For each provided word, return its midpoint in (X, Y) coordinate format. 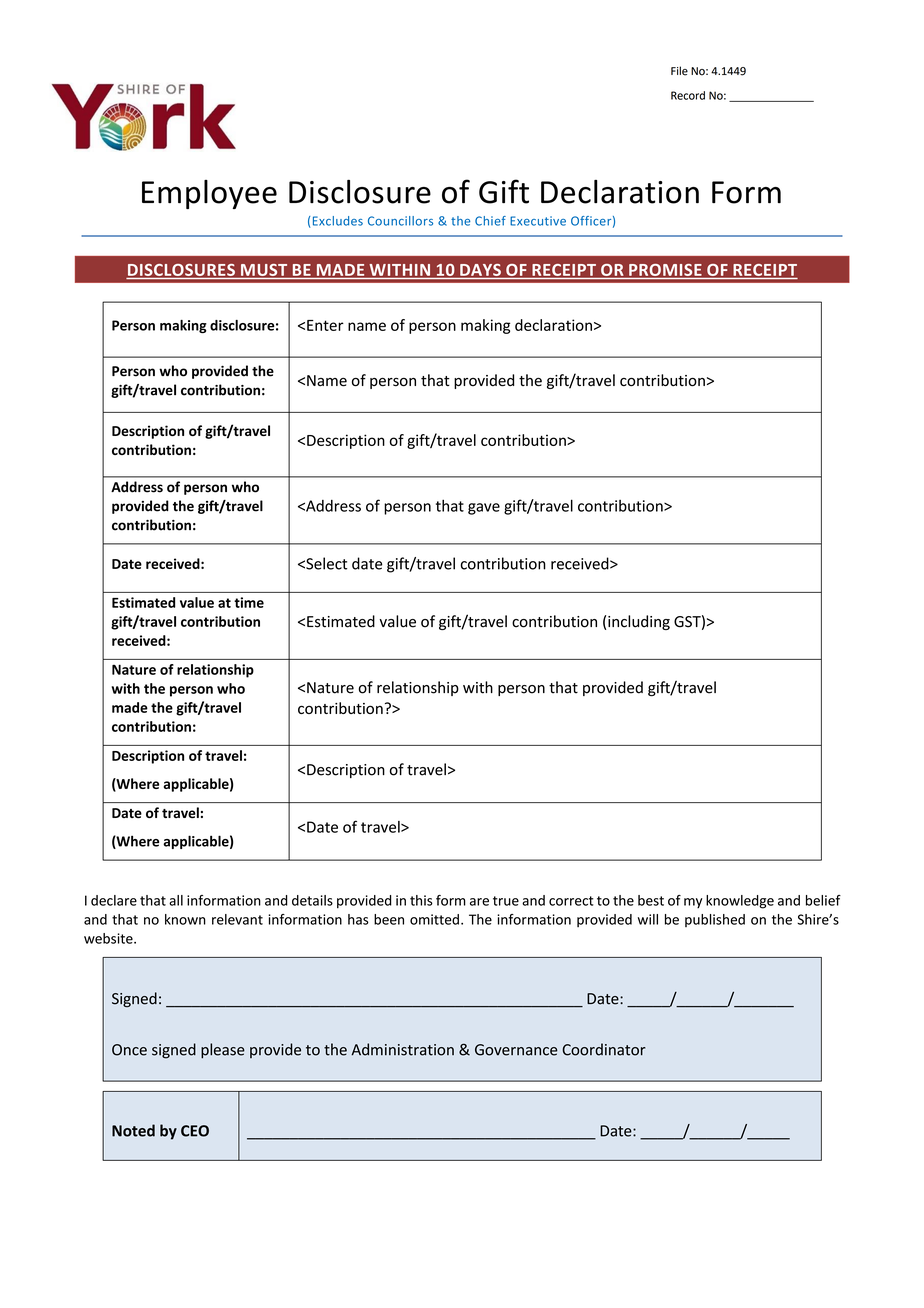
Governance (516, 1050)
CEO (195, 1131)
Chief (490, 221)
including (639, 622)
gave (484, 509)
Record (688, 95)
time (249, 602)
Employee (209, 194)
